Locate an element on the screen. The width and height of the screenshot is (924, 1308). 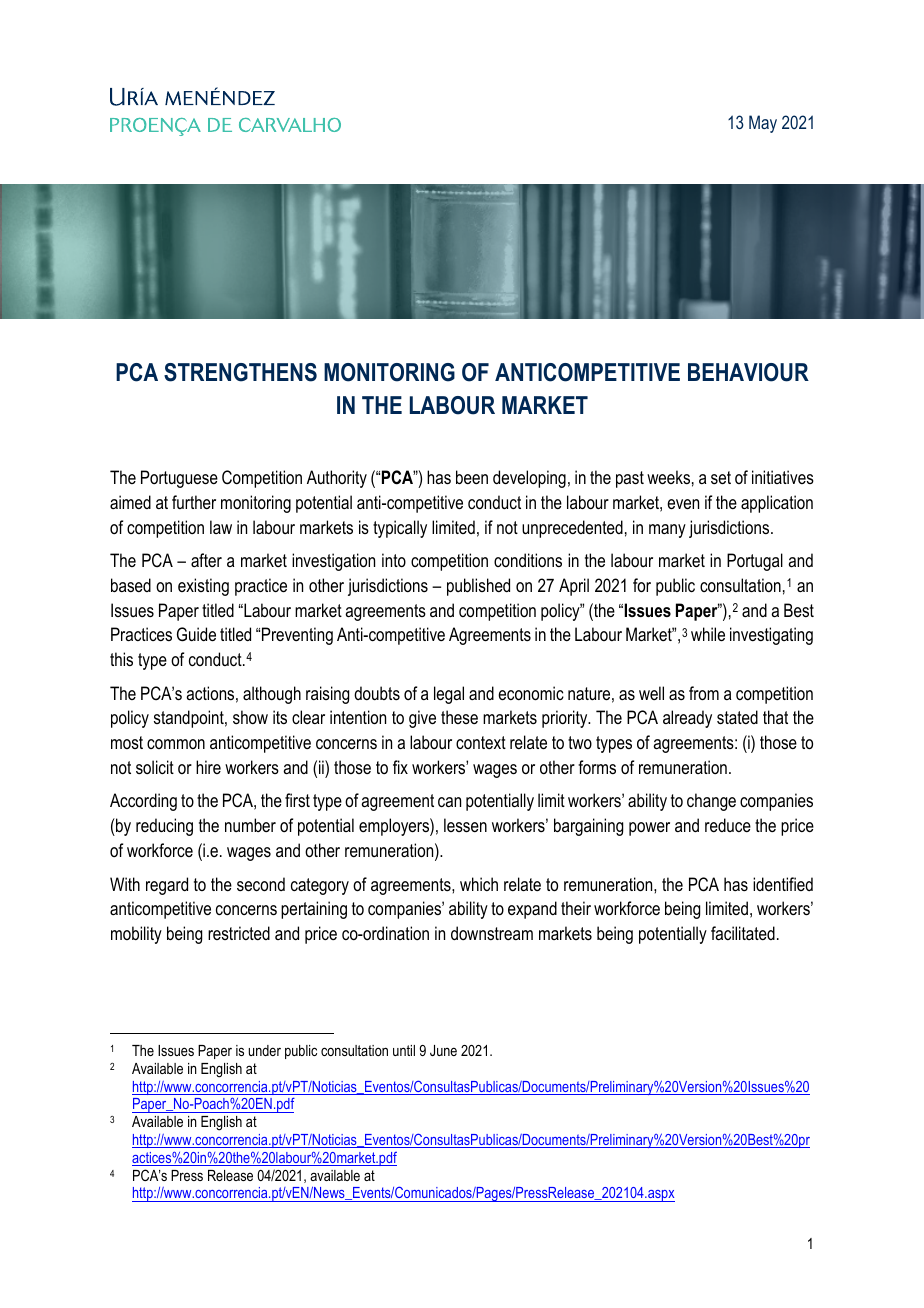
BEHAVIOUR is located at coordinates (748, 372).
